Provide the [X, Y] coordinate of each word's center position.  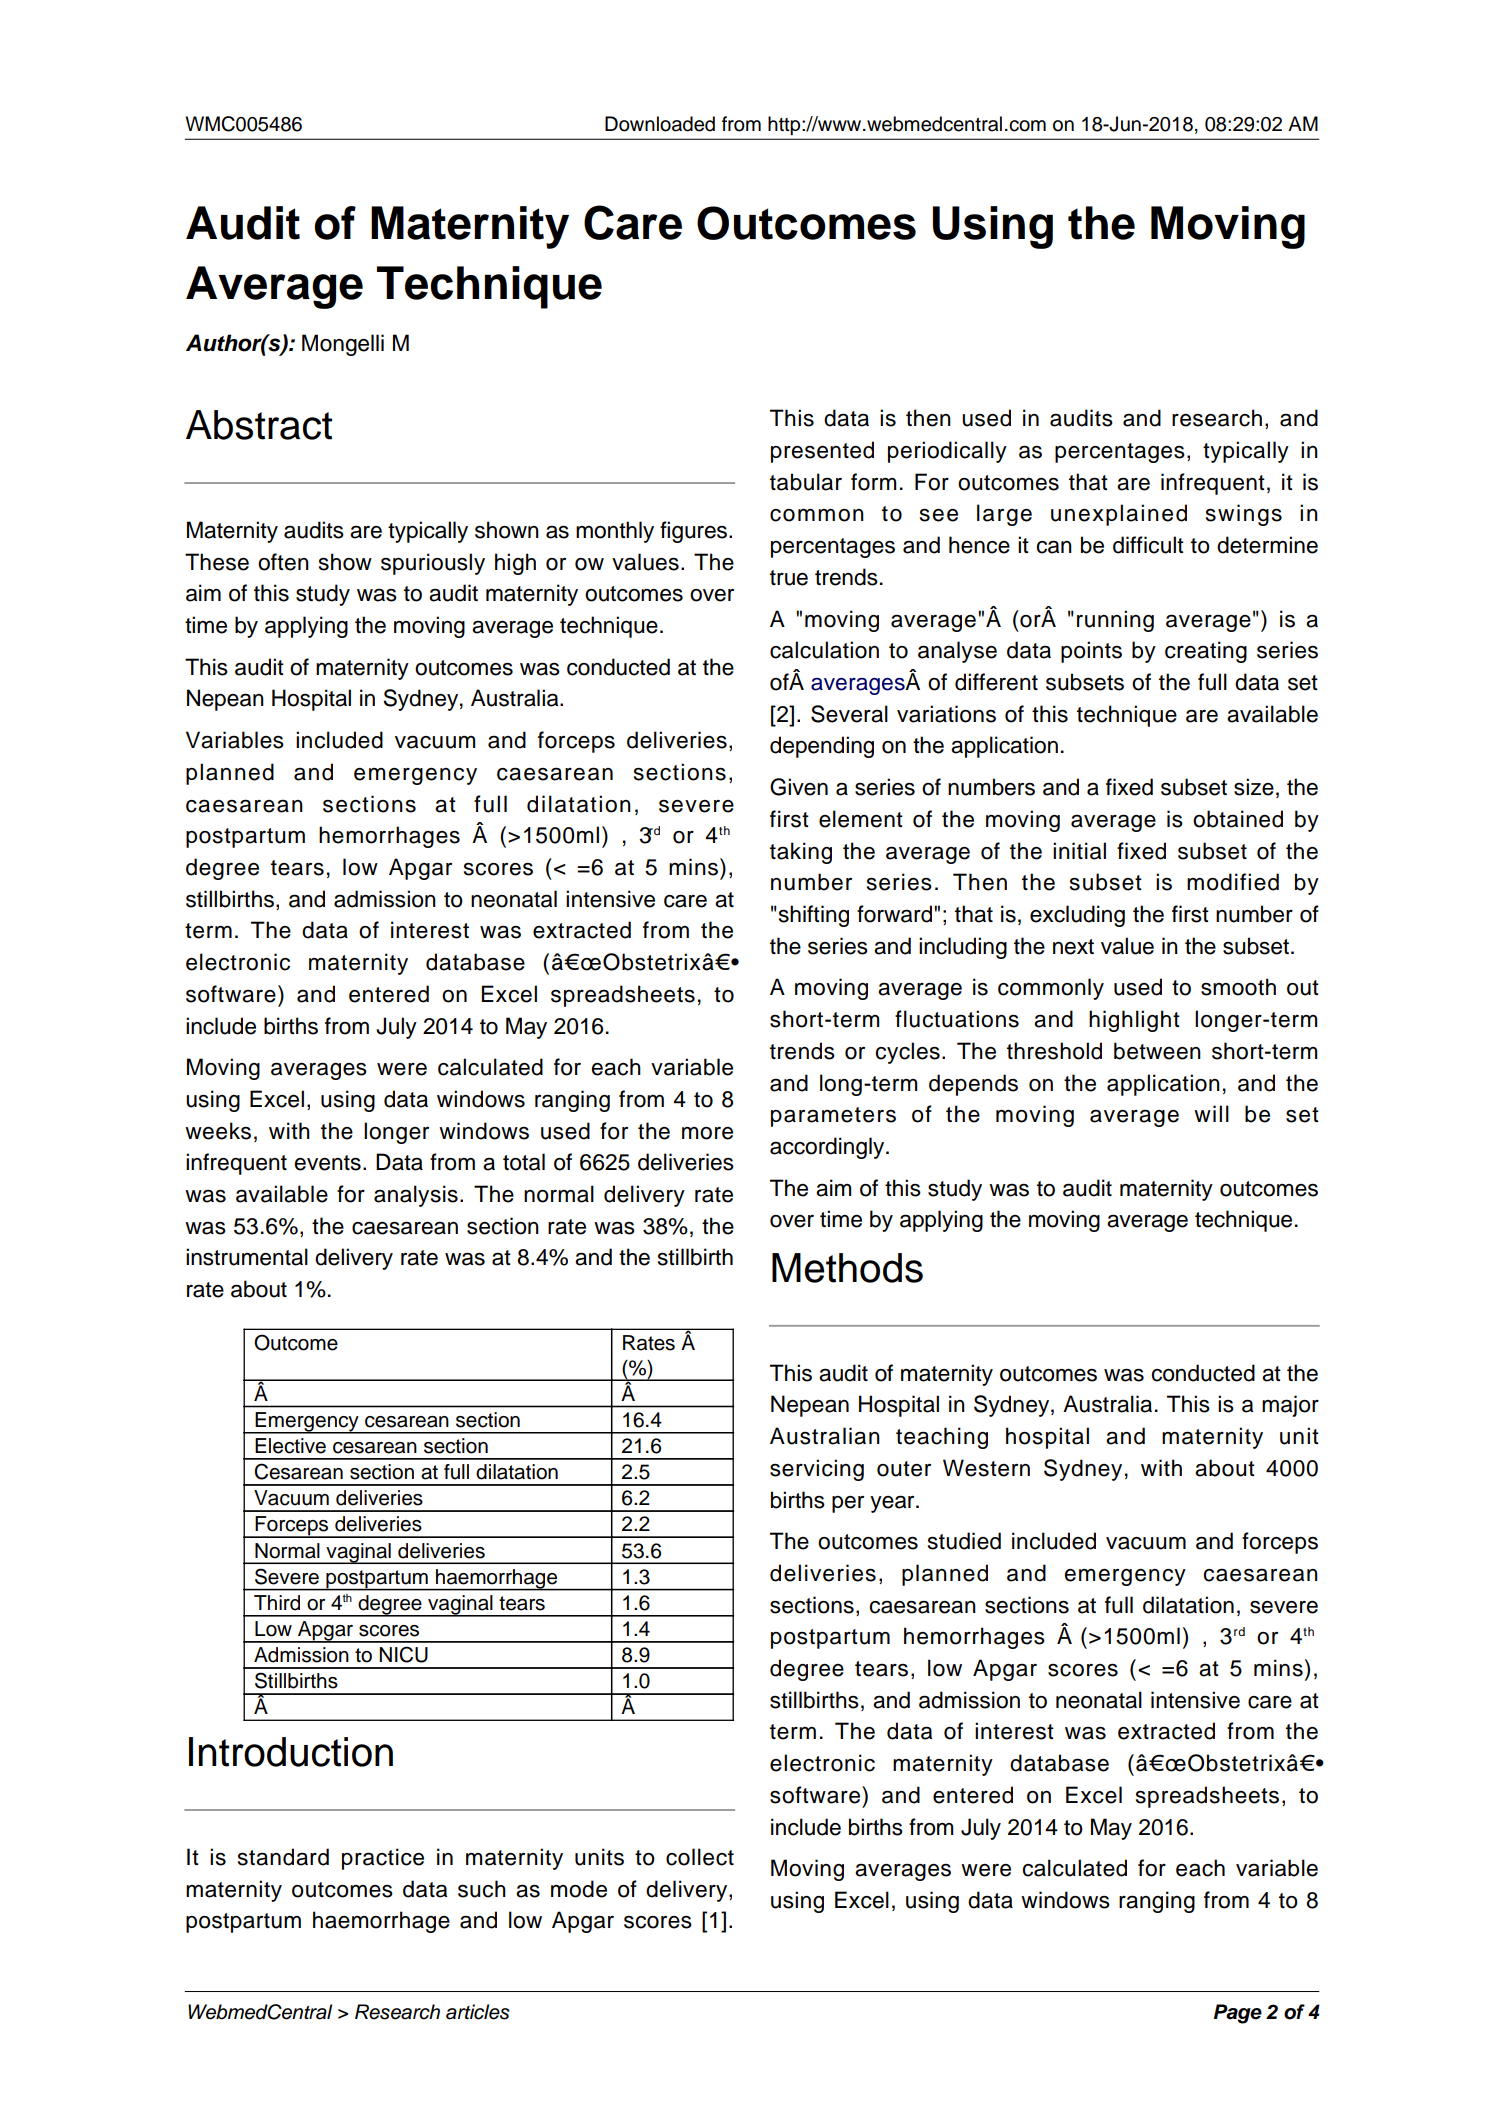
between [1157, 1051]
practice [383, 1859]
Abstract [259, 425]
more [707, 1133]
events [328, 1163]
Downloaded [660, 124]
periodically [947, 452]
